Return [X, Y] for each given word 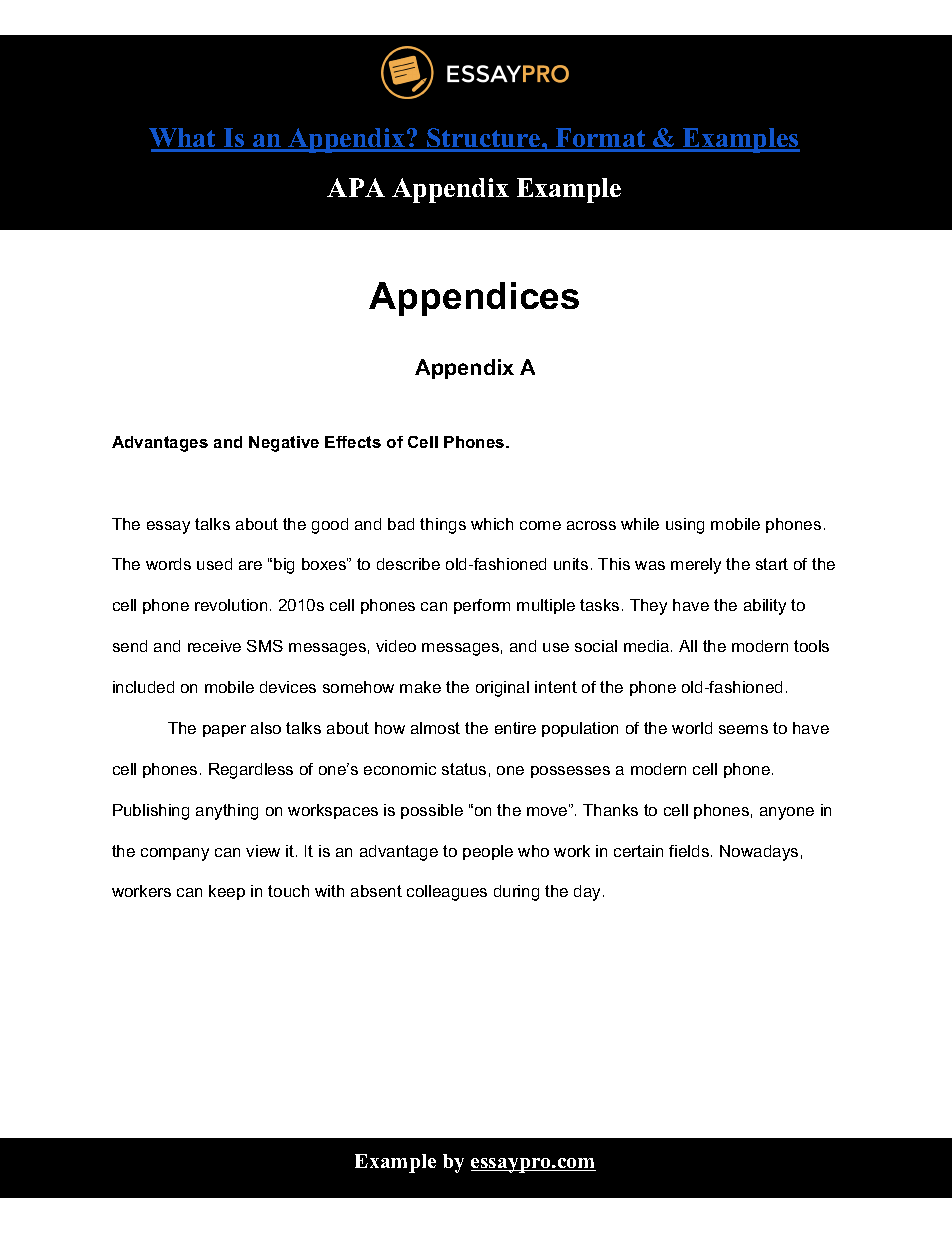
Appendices [474, 299]
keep [227, 892]
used [214, 564]
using [685, 526]
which [492, 524]
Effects [353, 442]
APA [356, 187]
